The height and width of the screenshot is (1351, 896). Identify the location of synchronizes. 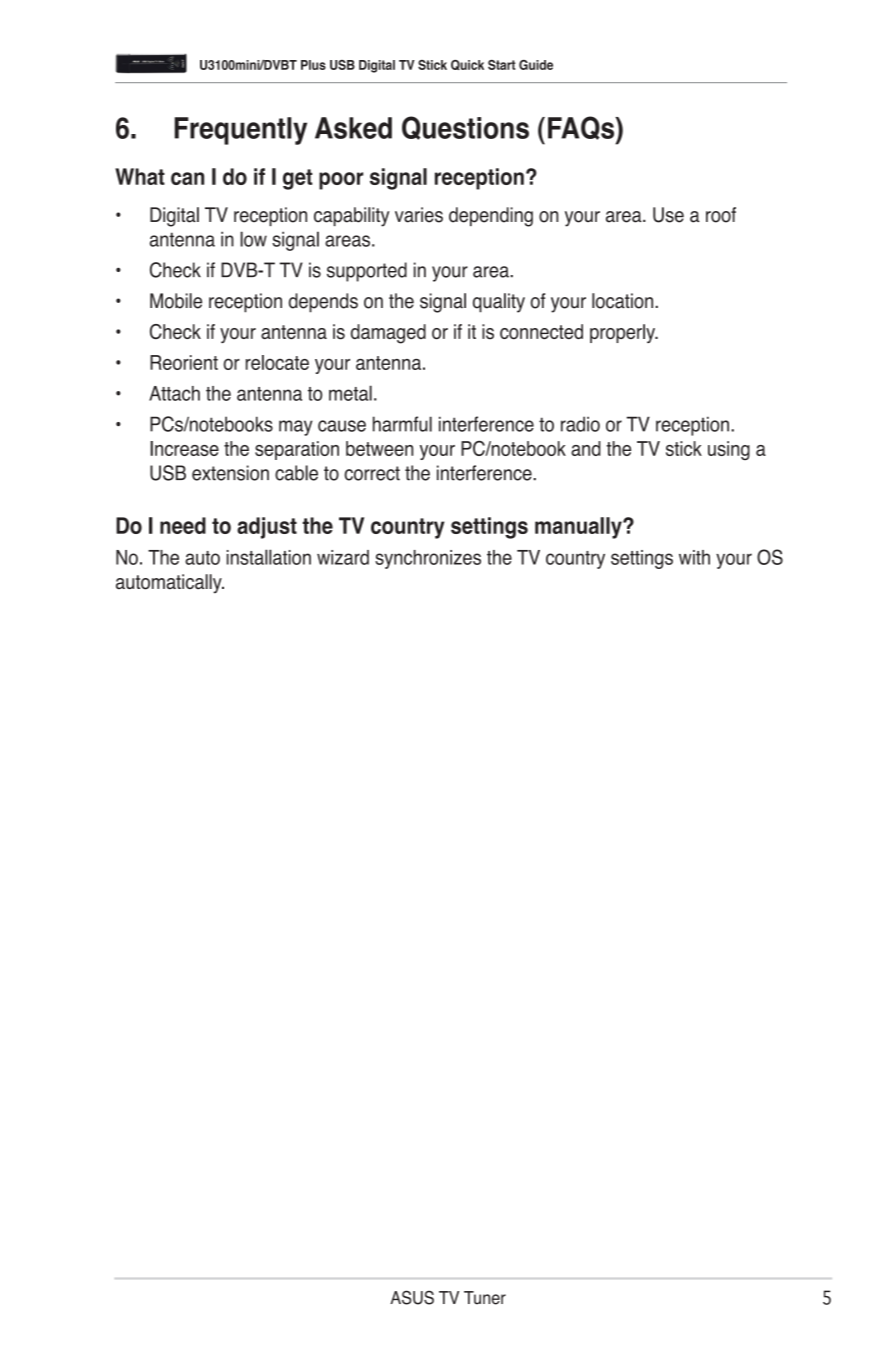
(428, 559).
